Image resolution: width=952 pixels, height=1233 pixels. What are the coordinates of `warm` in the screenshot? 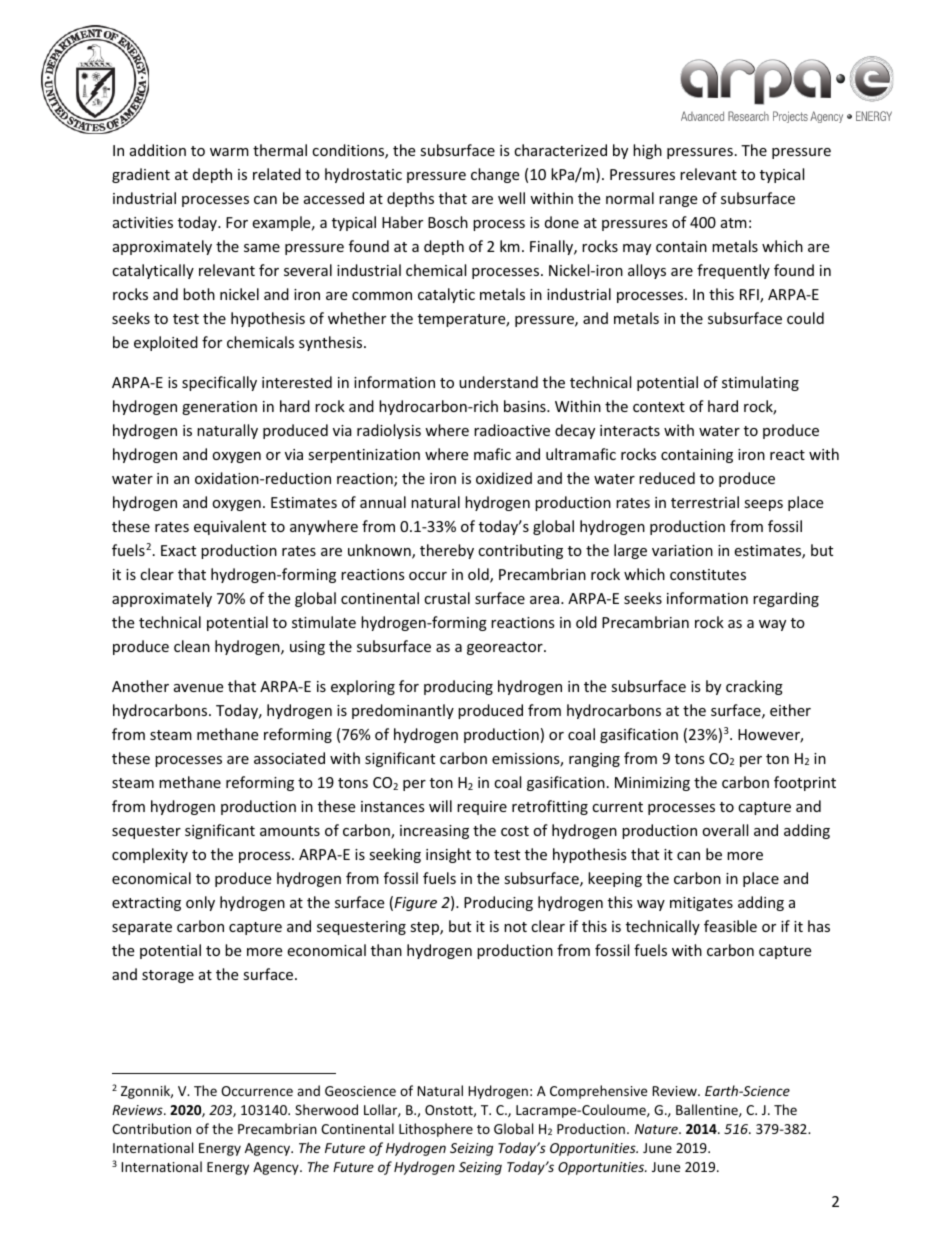 It's located at (229, 152).
